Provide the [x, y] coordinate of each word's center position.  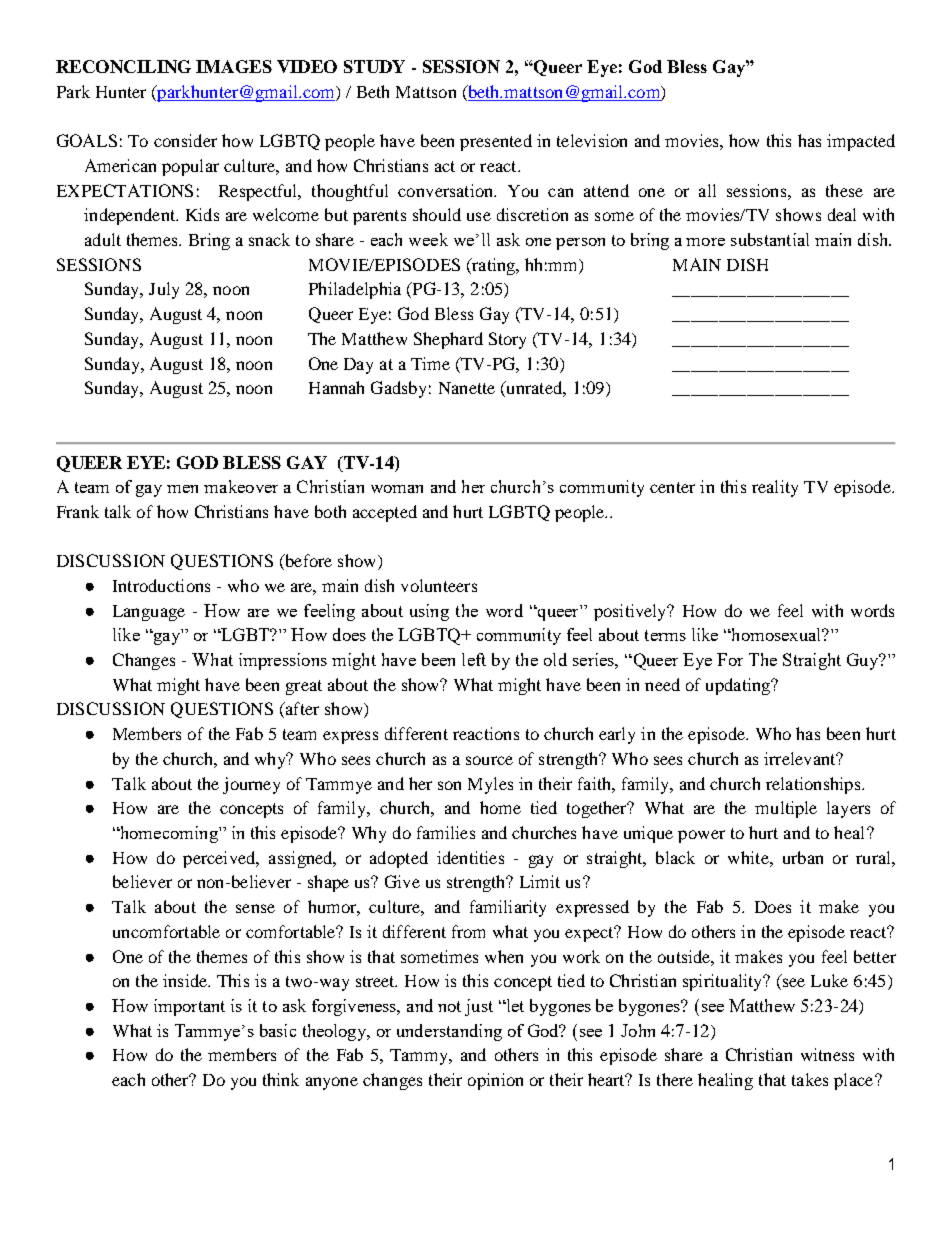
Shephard [448, 340]
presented [496, 142]
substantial [770, 239]
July [164, 290]
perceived [220, 859]
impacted [861, 142]
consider [185, 140]
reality [775, 488]
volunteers [439, 585]
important [189, 1007]
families [446, 832]
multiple [786, 809]
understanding [449, 1032]
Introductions [161, 585]
